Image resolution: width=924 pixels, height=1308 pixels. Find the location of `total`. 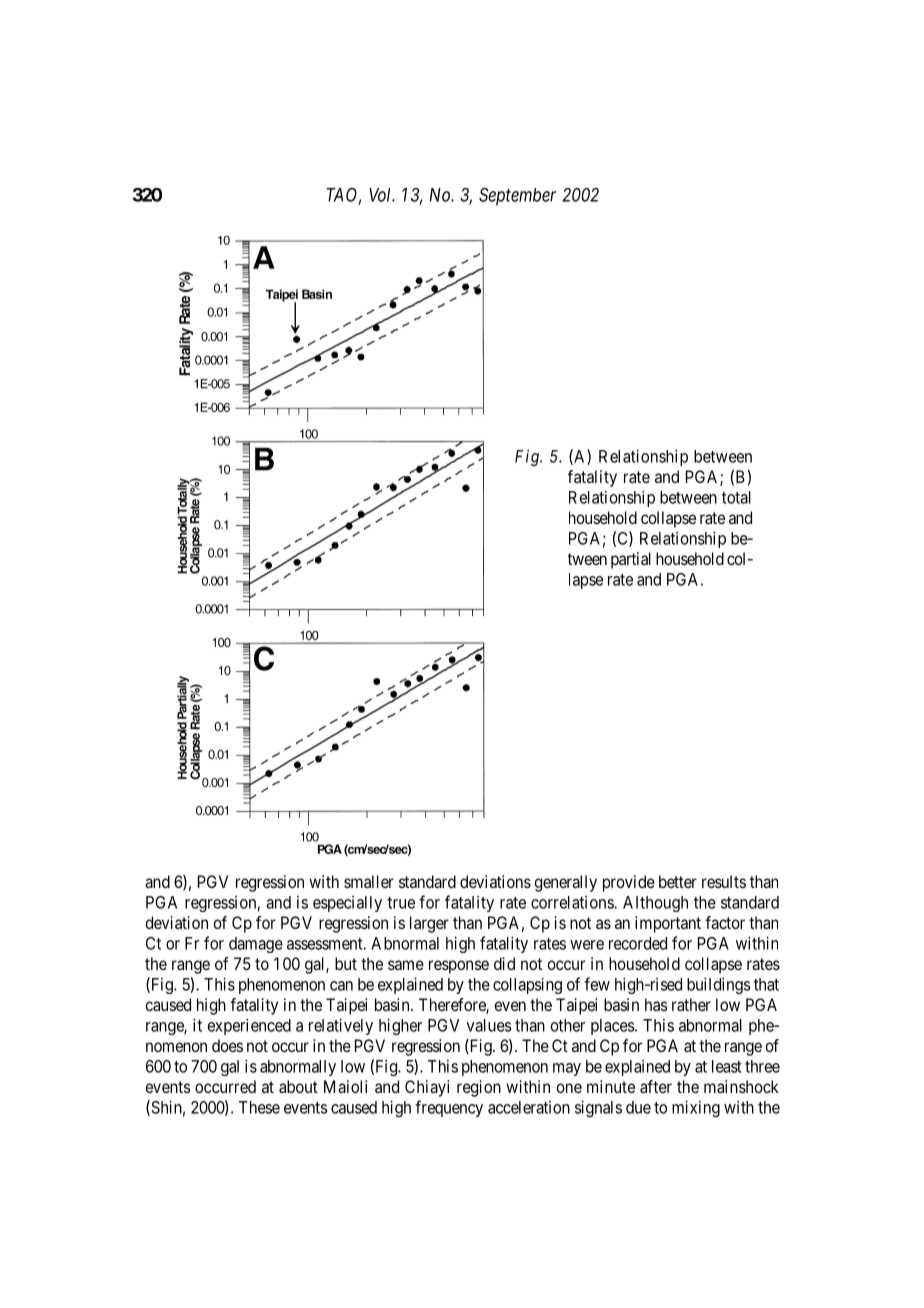

total is located at coordinates (736, 497).
